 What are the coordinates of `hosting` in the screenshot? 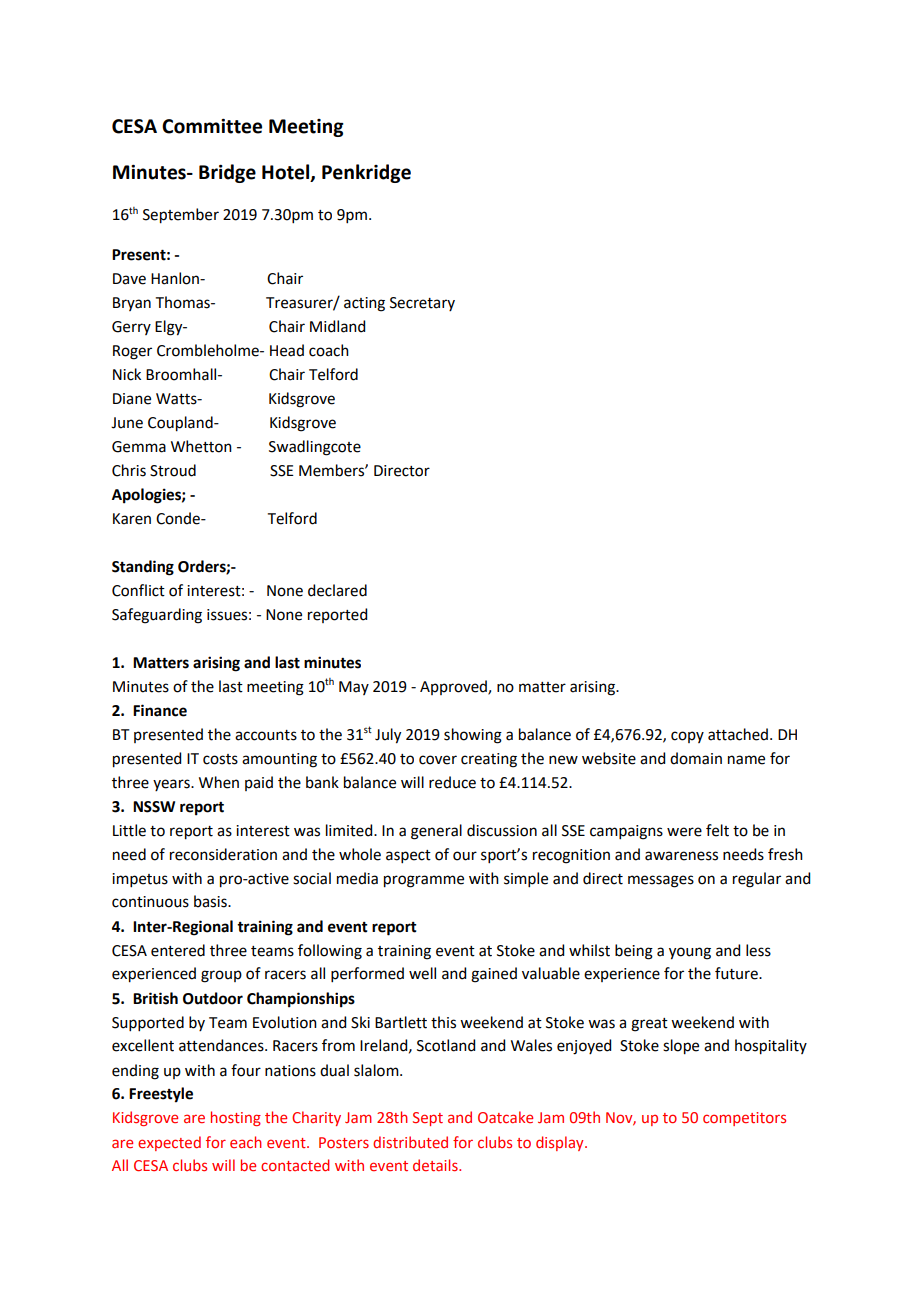 It's located at (236, 1118).
